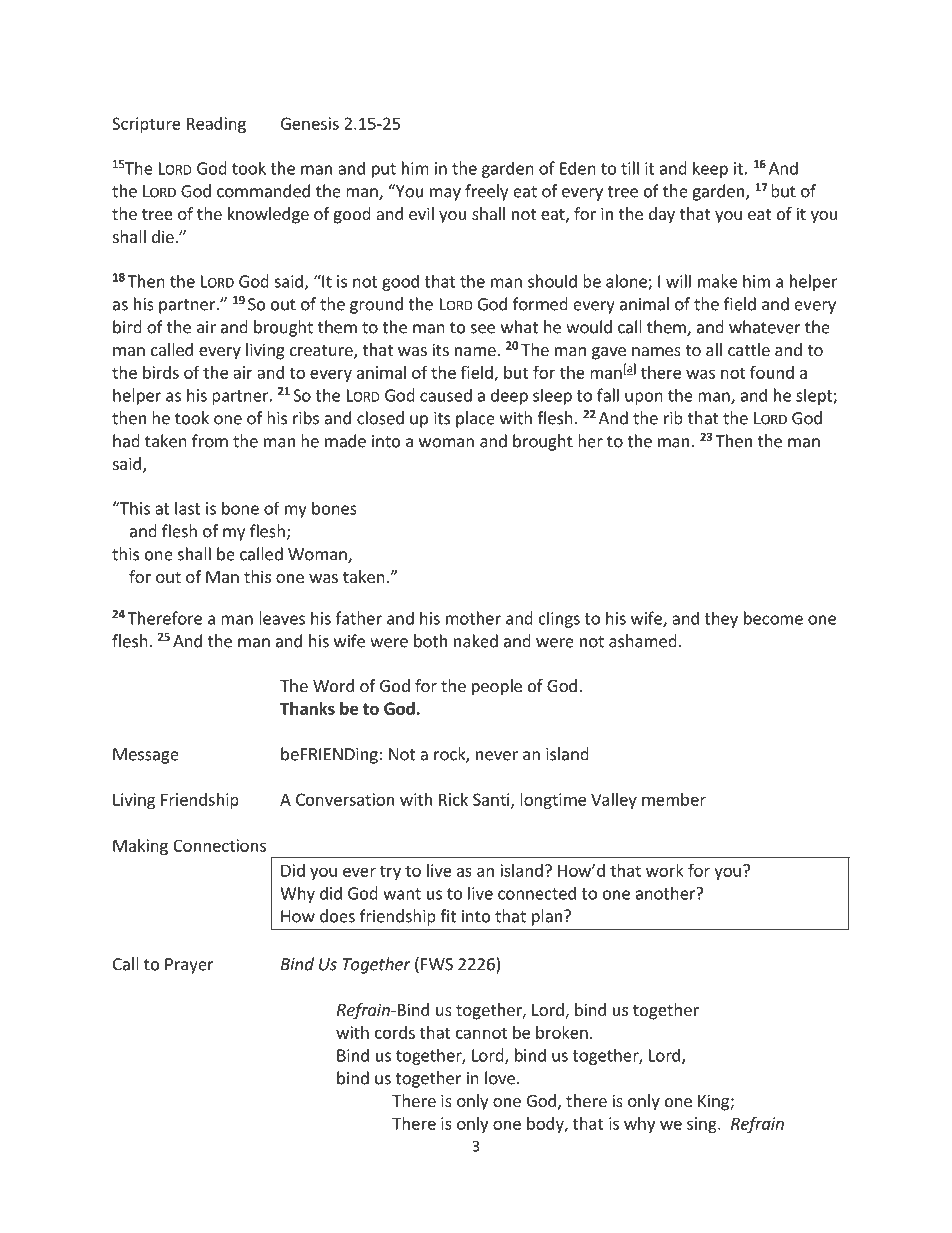 The image size is (952, 1233). I want to click on may, so click(445, 194).
